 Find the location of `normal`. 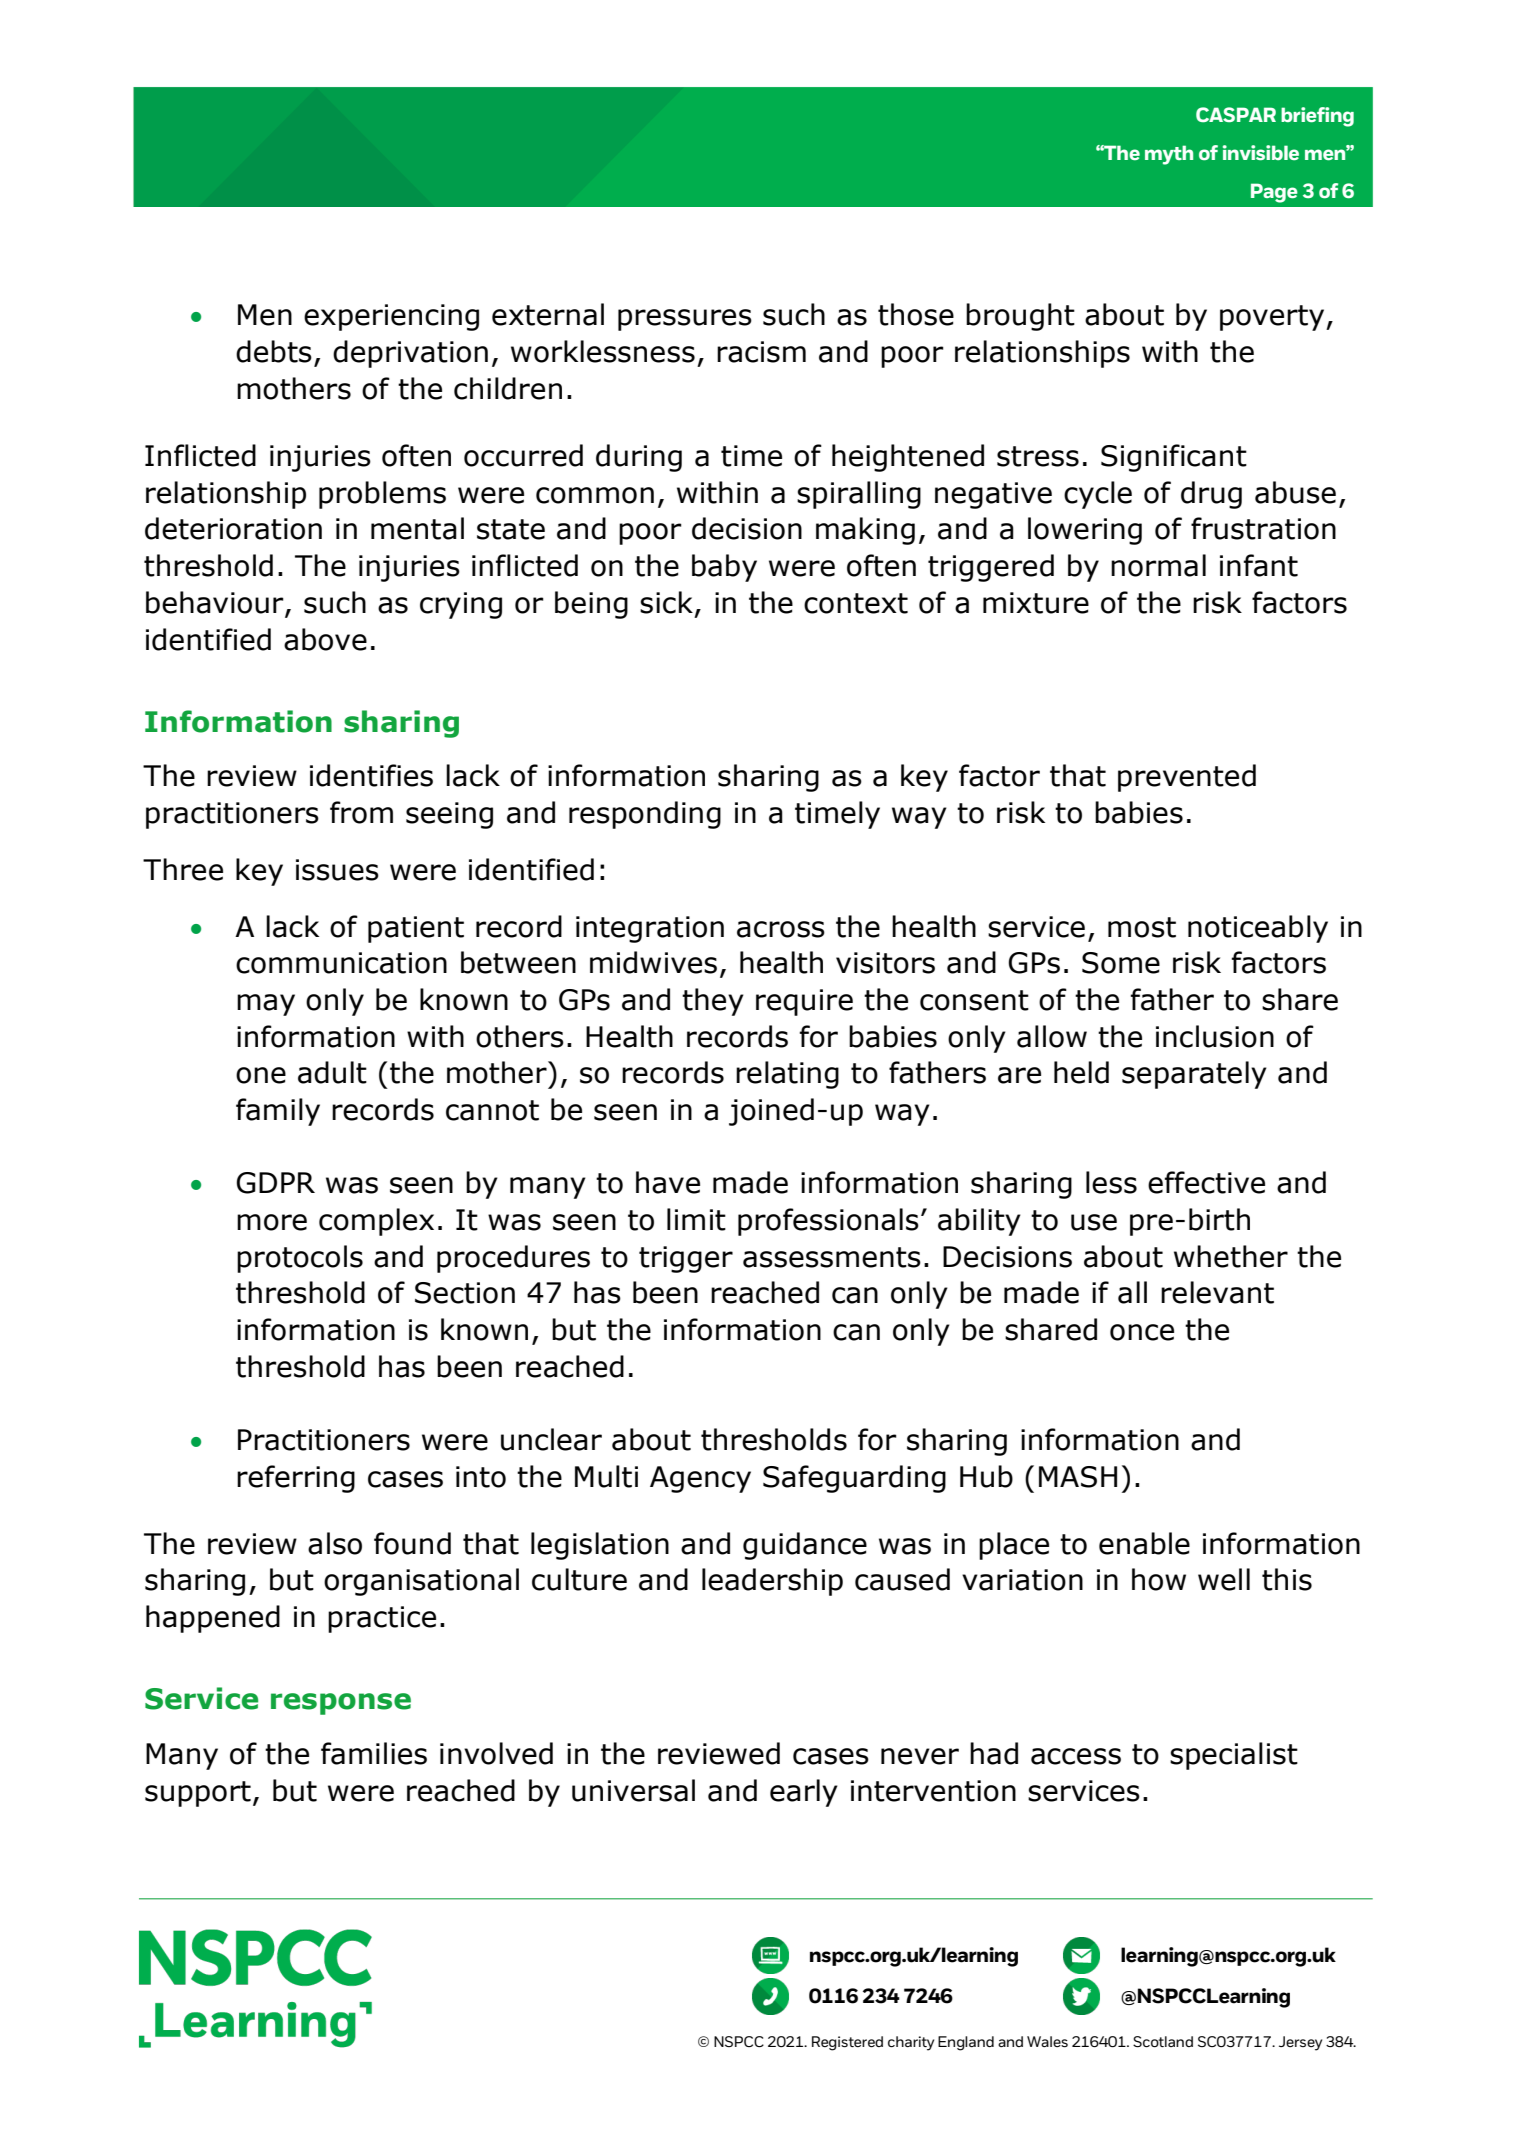

normal is located at coordinates (1158, 565).
